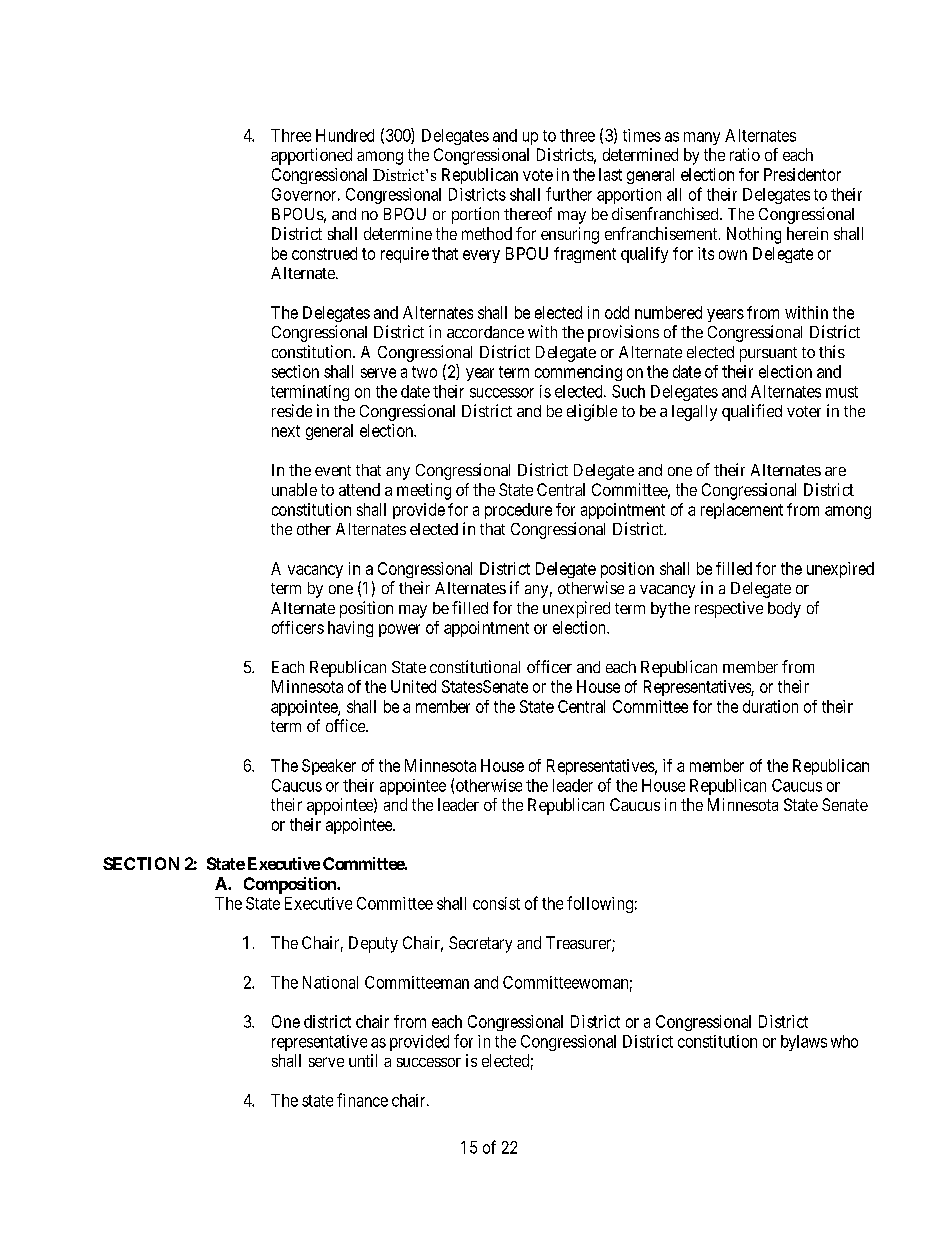 Image resolution: width=952 pixels, height=1233 pixels. Describe the element at coordinates (592, 412) in the page. I see `eligible` at that location.
